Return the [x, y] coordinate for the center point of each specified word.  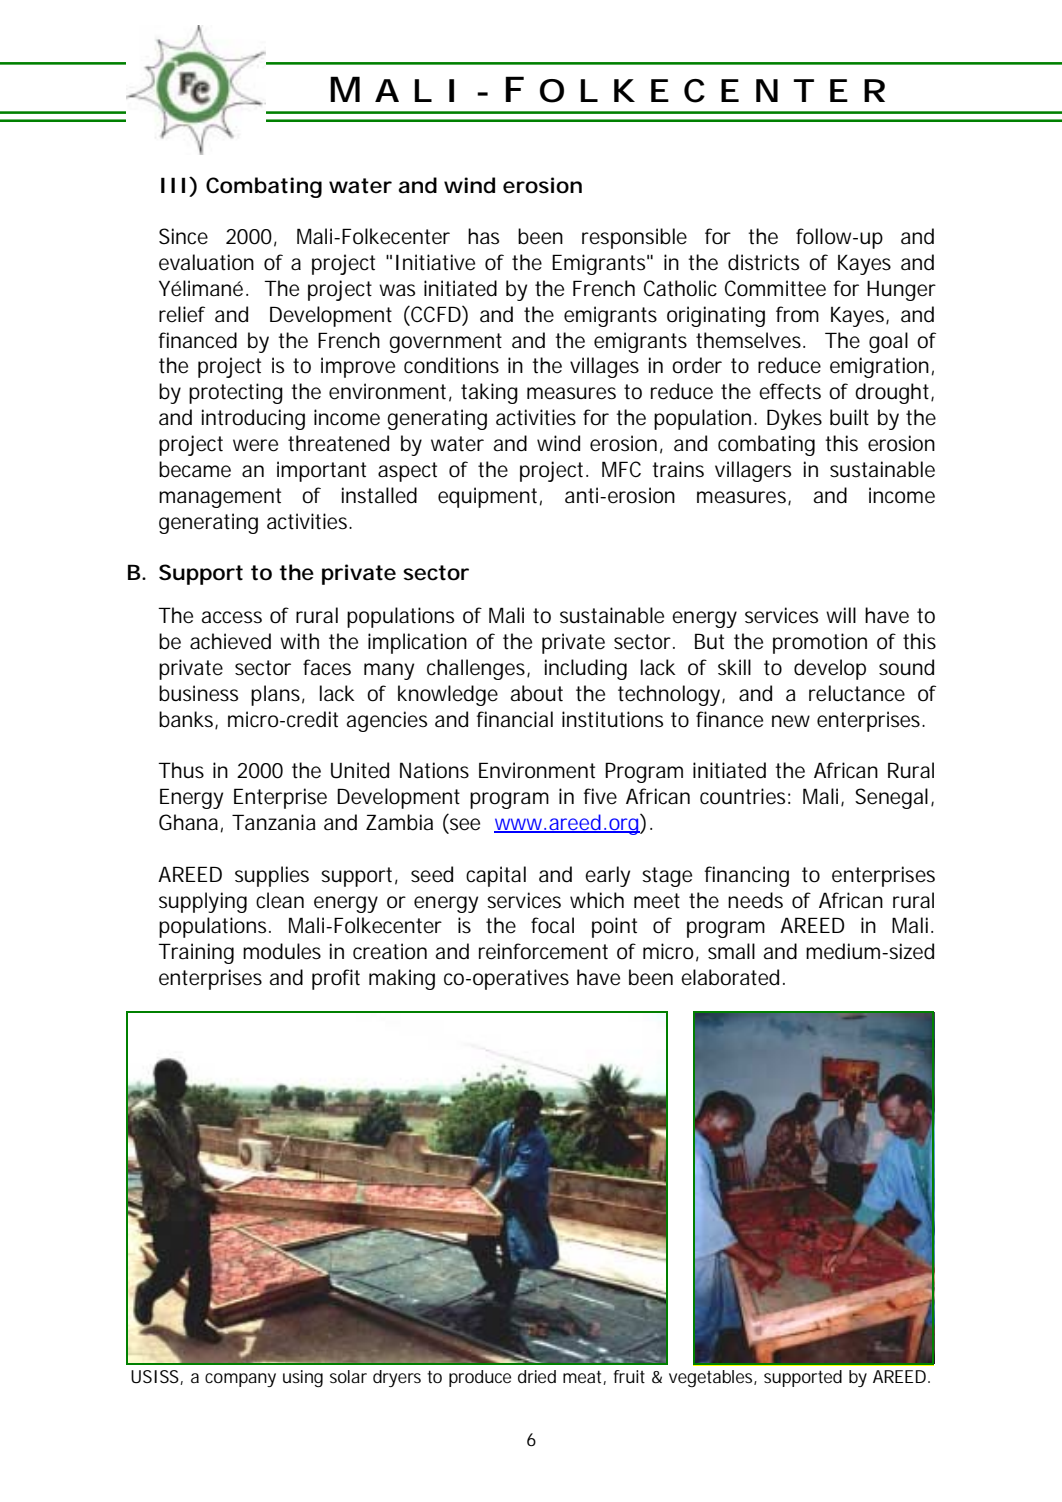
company [240, 1380]
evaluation [206, 262]
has [483, 236]
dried [537, 1376]
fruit [629, 1376]
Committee [775, 288]
